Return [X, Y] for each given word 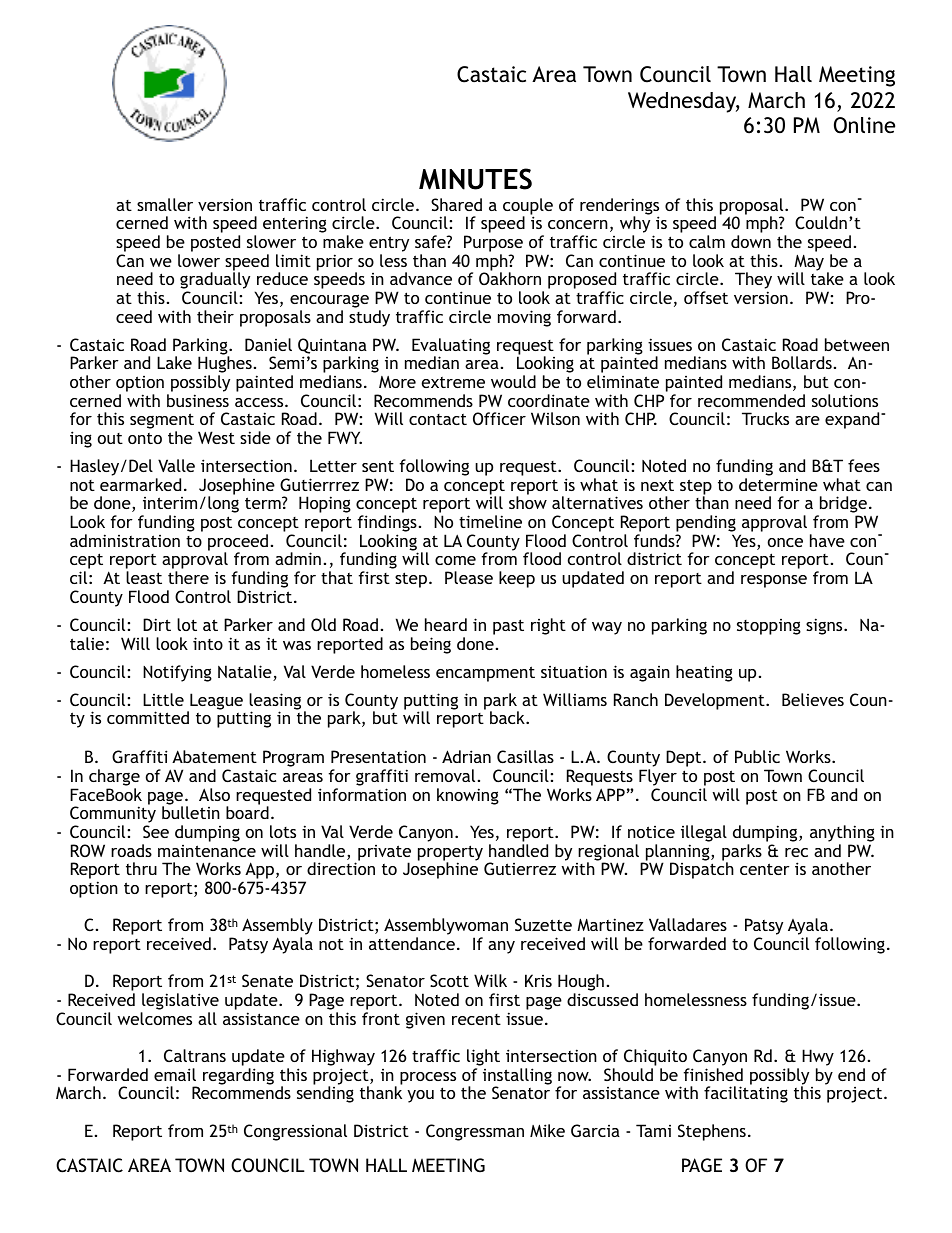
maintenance [207, 851]
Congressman [475, 1132]
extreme [453, 382]
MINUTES [475, 179]
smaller [165, 204]
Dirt [157, 624]
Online [864, 125]
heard [446, 624]
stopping [769, 627]
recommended [751, 400]
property [450, 854]
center [765, 869]
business [198, 400]
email [175, 1074]
